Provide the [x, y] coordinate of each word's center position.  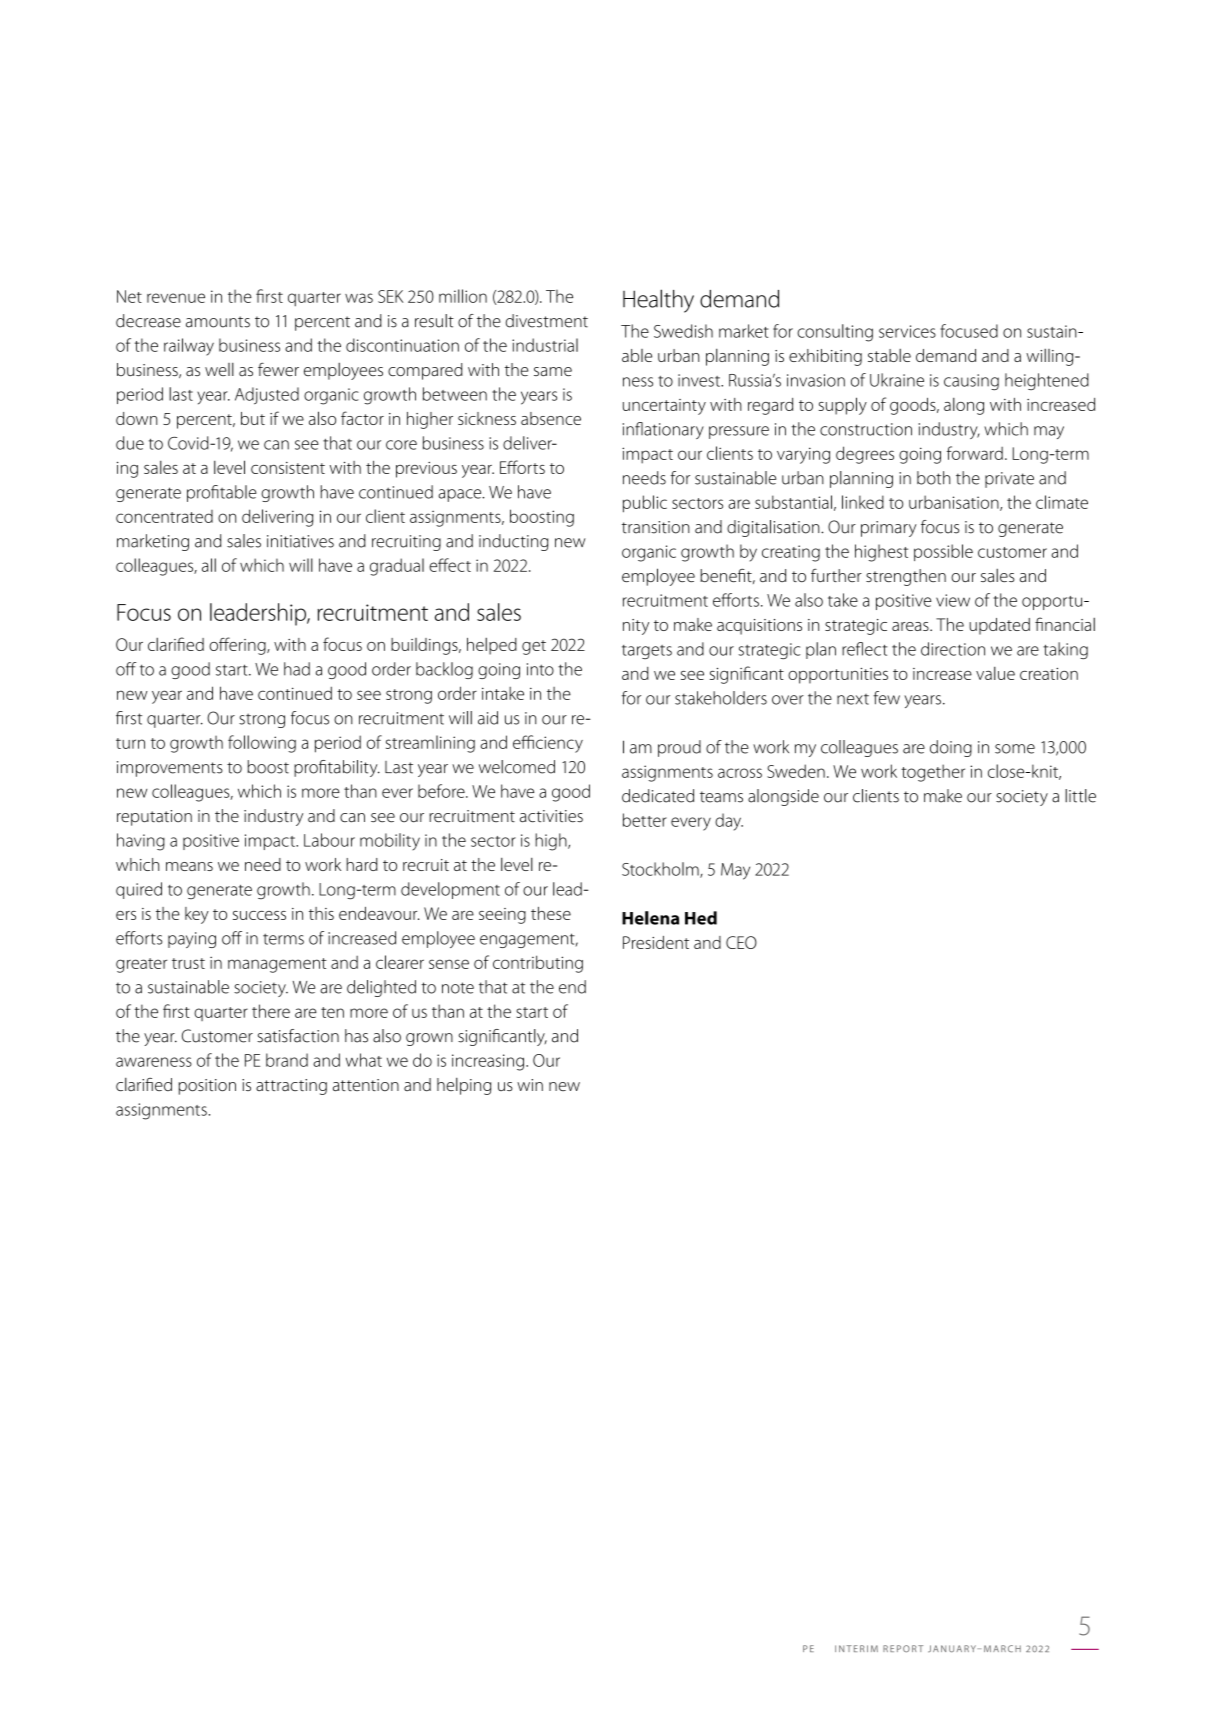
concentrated [164, 516]
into [540, 669]
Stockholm [661, 870]
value [995, 673]
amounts [218, 322]
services [907, 331]
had [297, 669]
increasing [489, 1062]
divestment [547, 321]
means [189, 866]
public [645, 504]
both [933, 478]
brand [287, 1060]
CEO [741, 942]
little [1080, 796]
